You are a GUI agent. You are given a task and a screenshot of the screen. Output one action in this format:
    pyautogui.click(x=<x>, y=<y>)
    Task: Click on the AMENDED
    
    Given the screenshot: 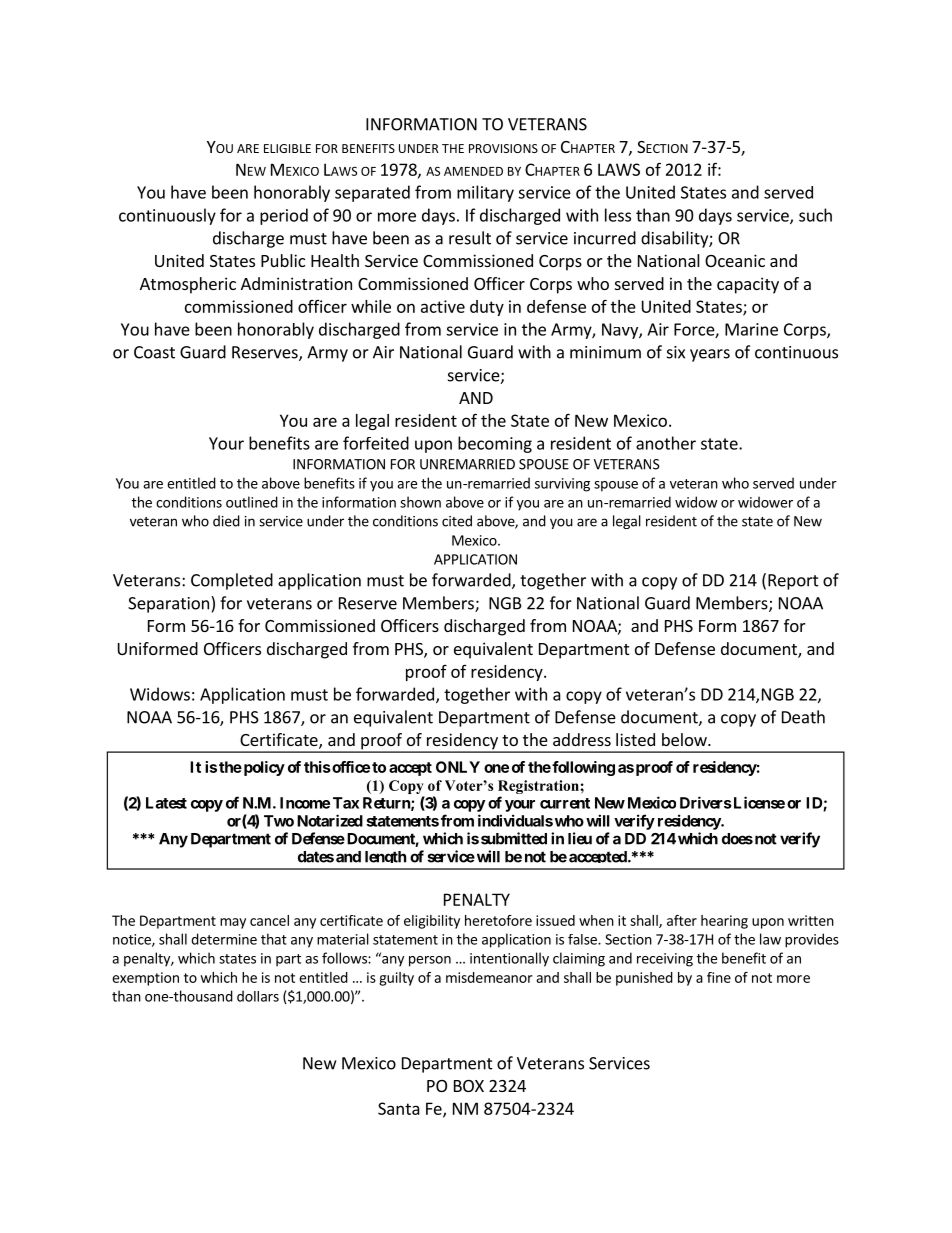 What is the action you would take?
    pyautogui.click(x=473, y=171)
